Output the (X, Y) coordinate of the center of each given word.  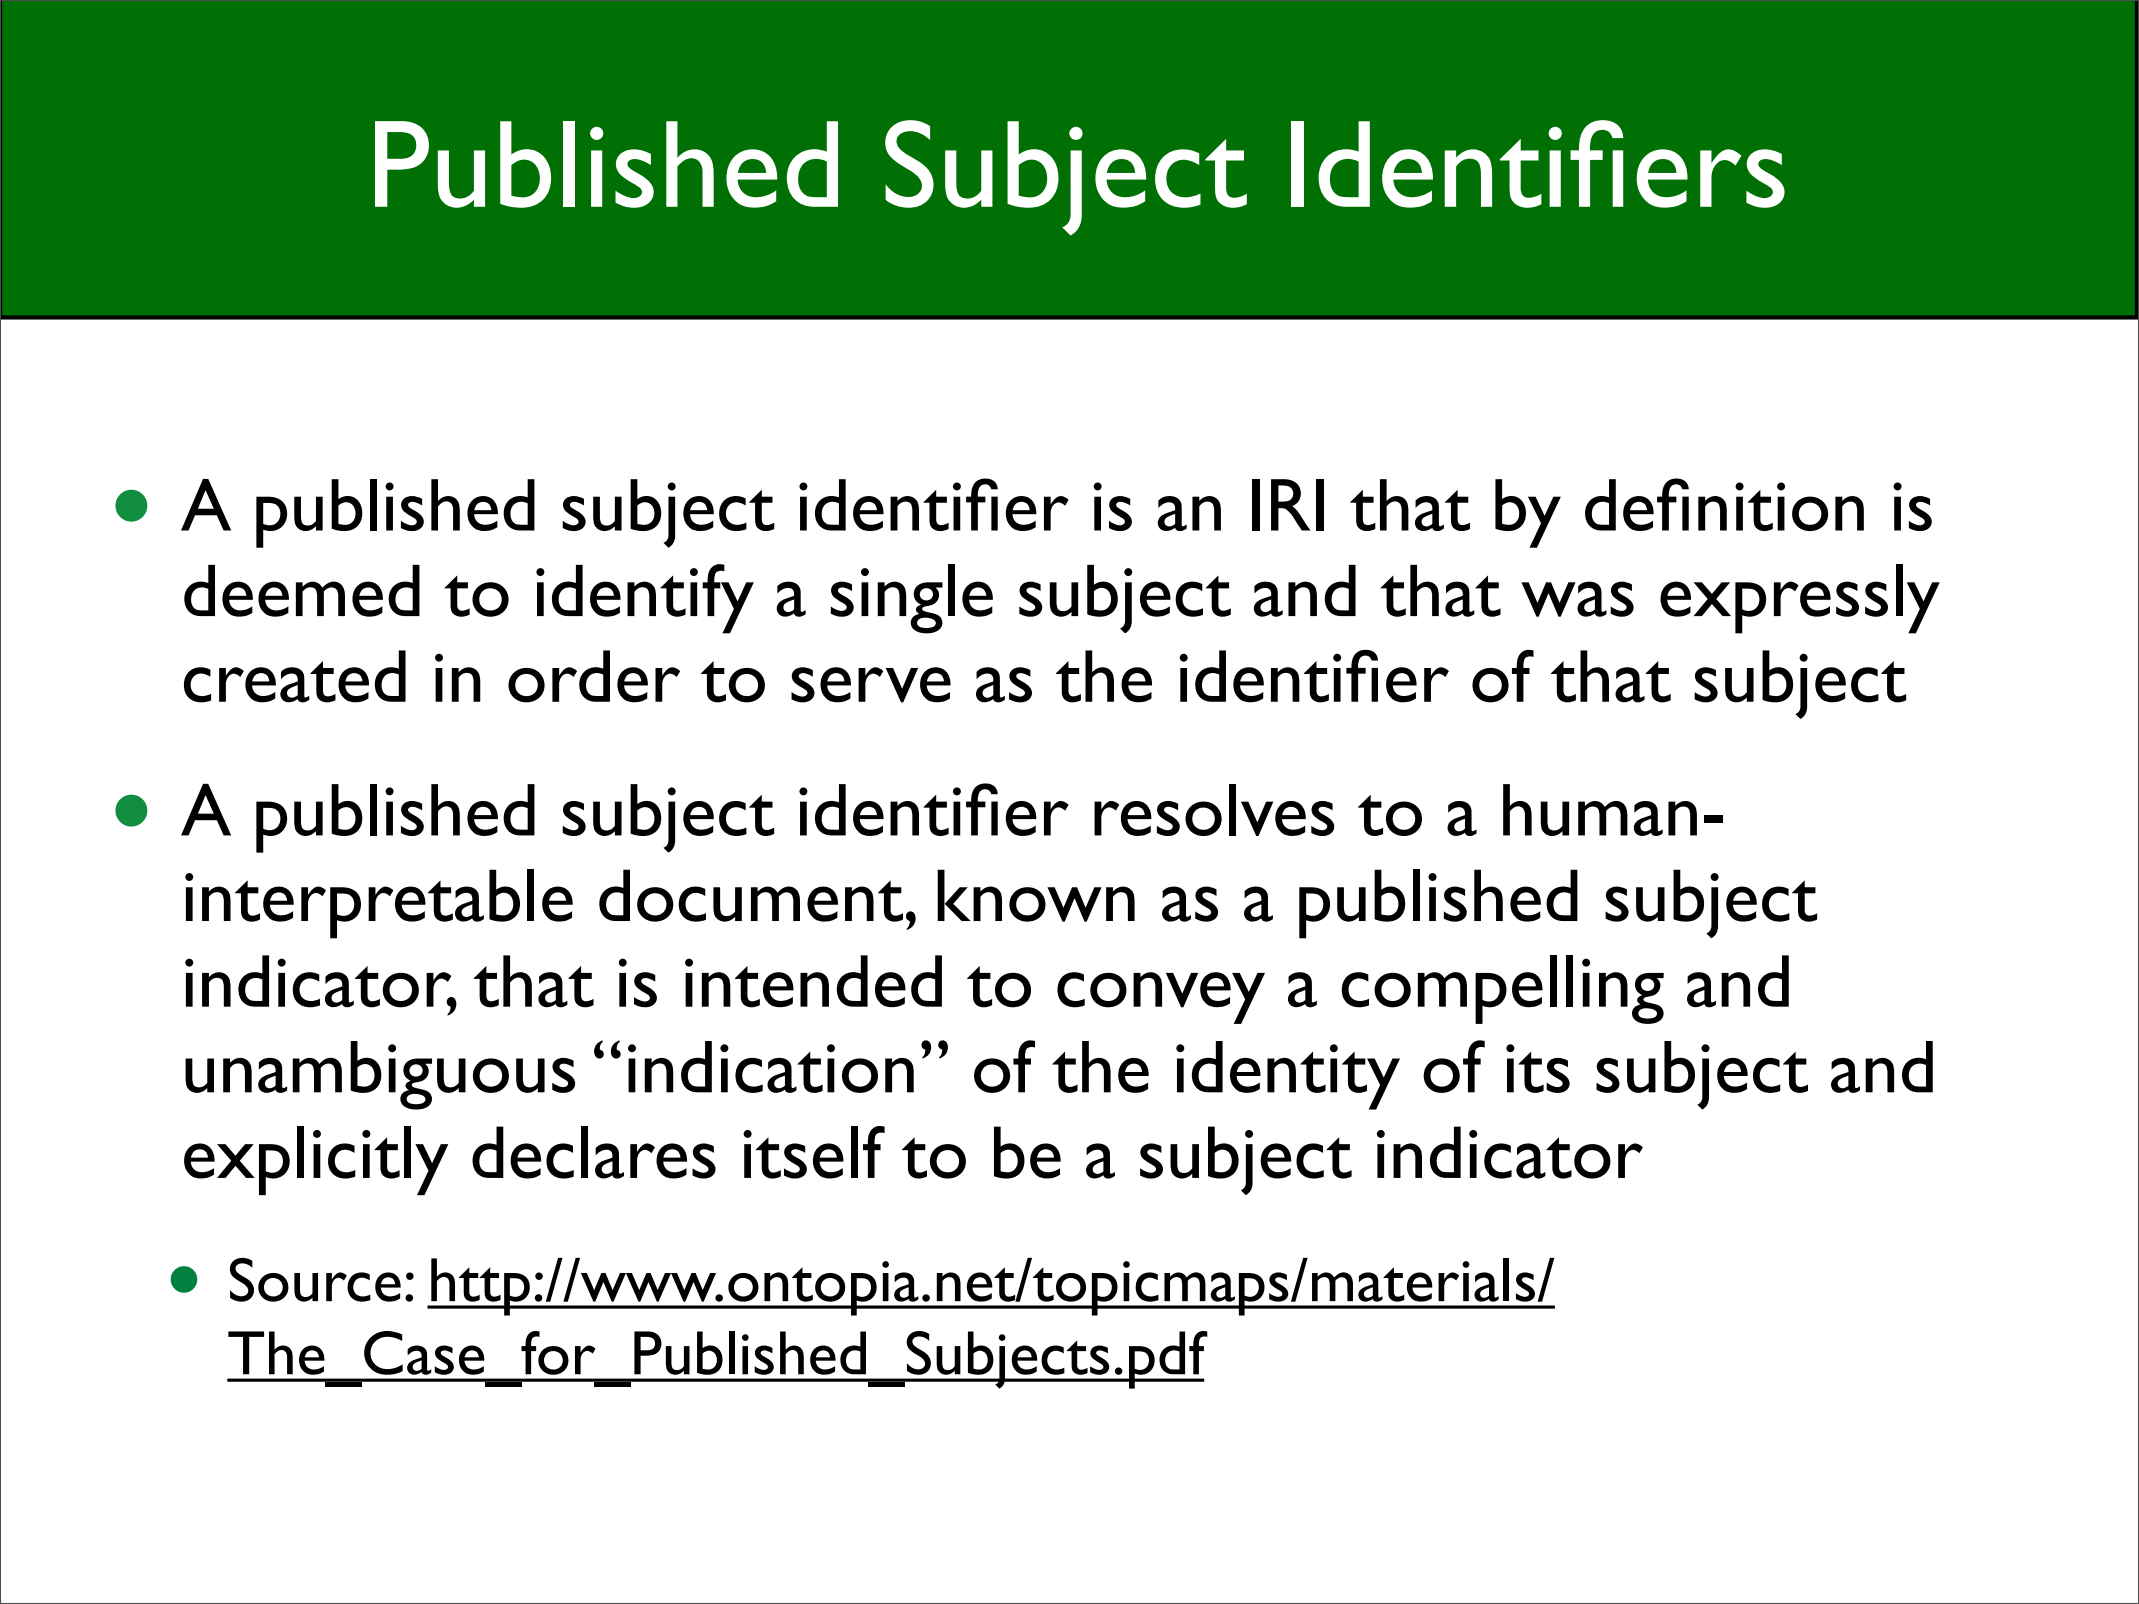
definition (1724, 504)
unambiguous (380, 1075)
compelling (1503, 989)
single (912, 599)
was (1577, 599)
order (594, 676)
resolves (1214, 810)
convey (1161, 998)
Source (315, 1280)
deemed (302, 591)
